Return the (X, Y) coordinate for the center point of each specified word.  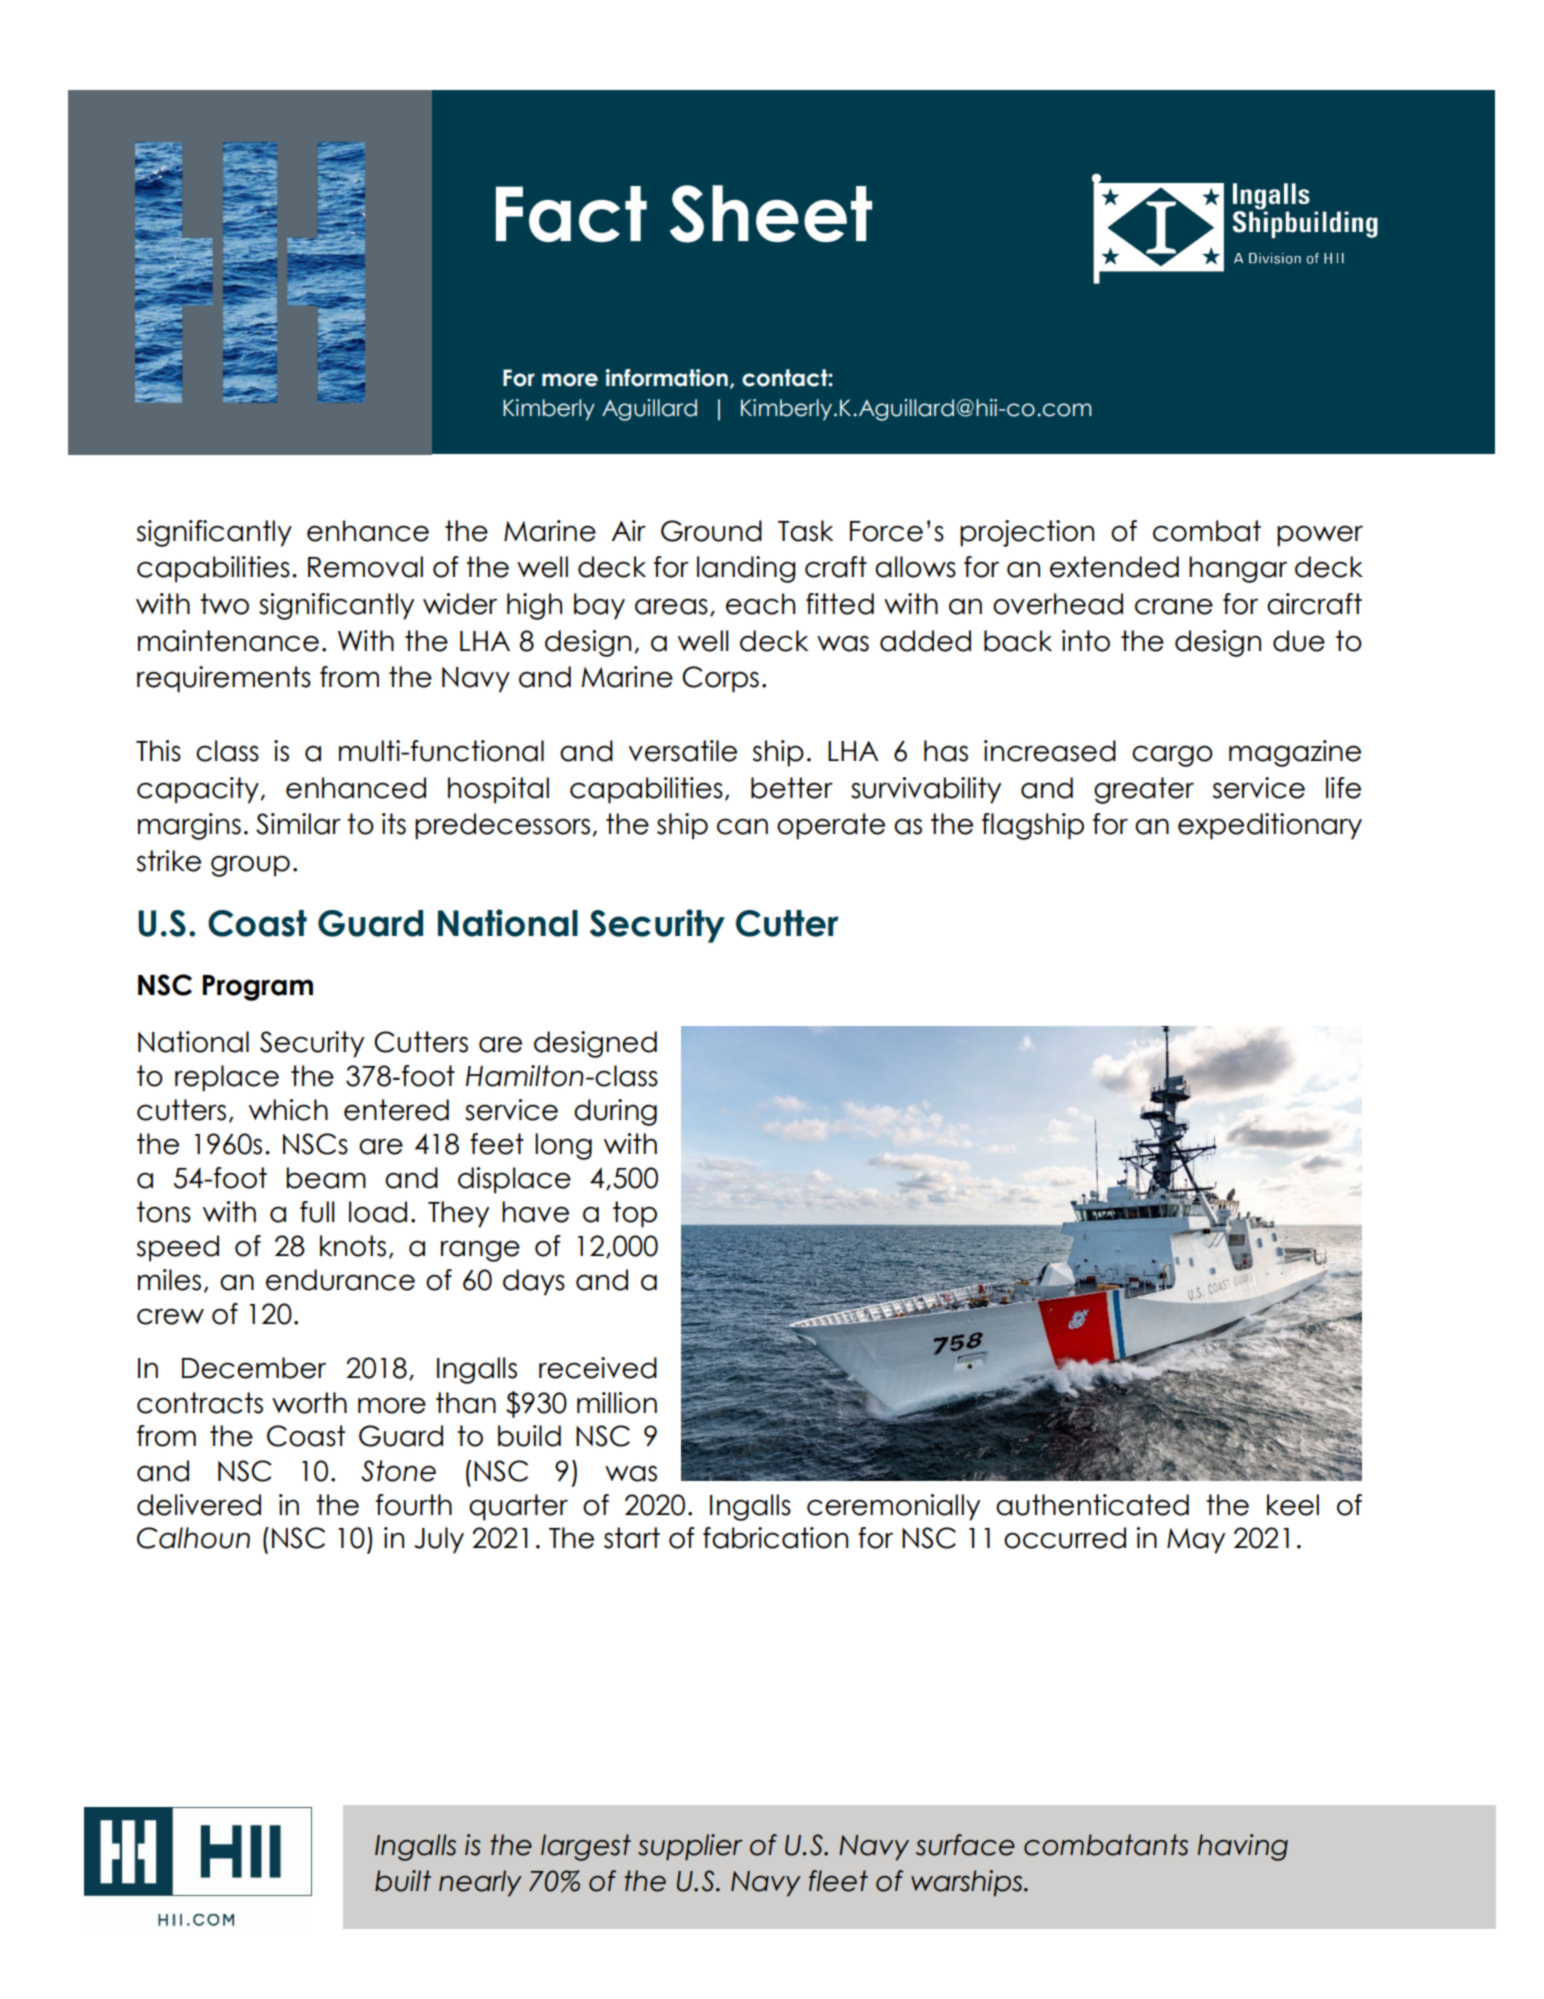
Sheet (771, 214)
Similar (298, 824)
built (403, 1881)
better (792, 788)
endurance (340, 1280)
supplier (690, 1847)
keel (1293, 1505)
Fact (571, 214)
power (1320, 536)
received (598, 1368)
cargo (1172, 756)
